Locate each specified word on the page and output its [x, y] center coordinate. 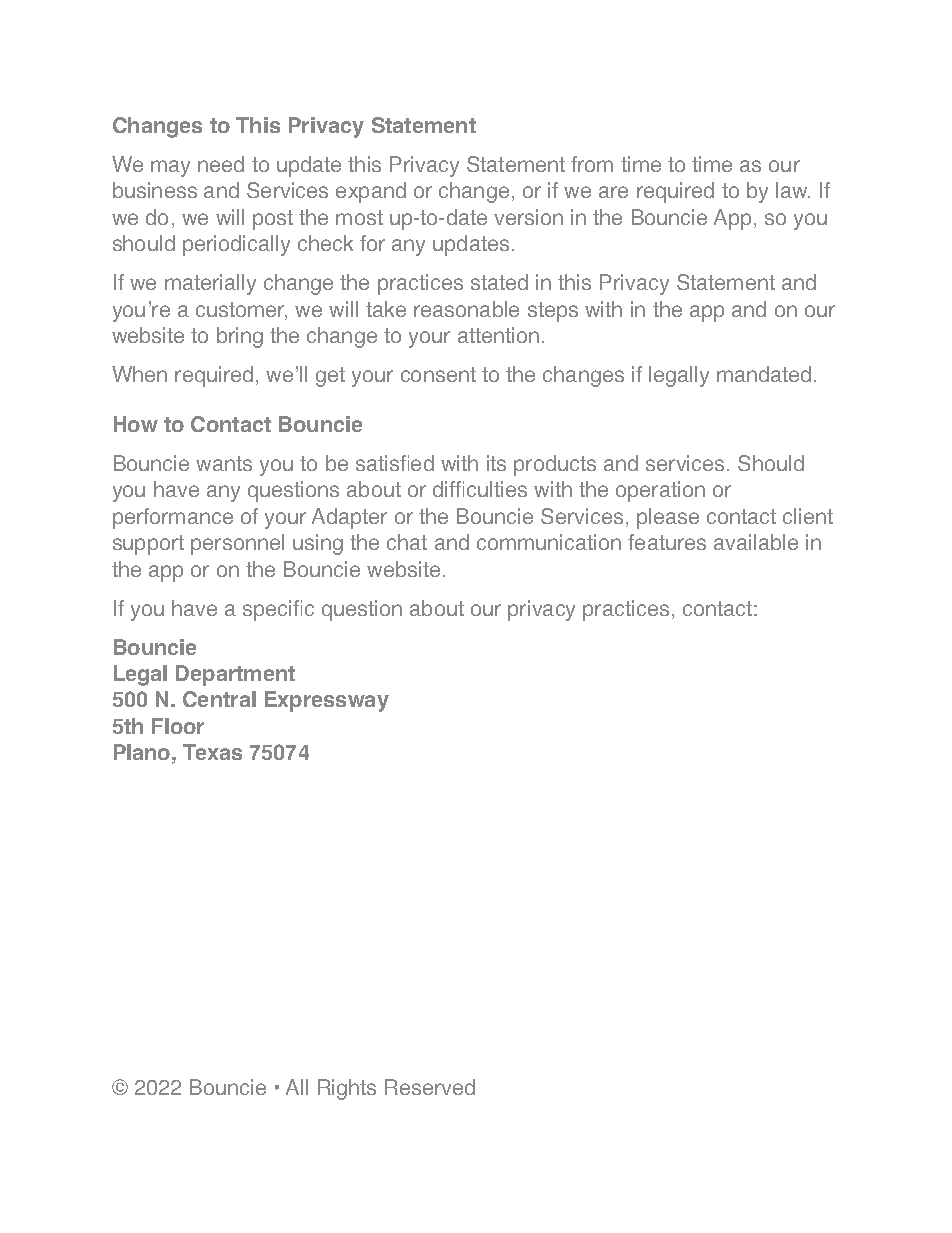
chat [407, 542]
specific [278, 610]
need [221, 164]
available [756, 542]
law [793, 190]
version [528, 217]
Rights [347, 1089]
